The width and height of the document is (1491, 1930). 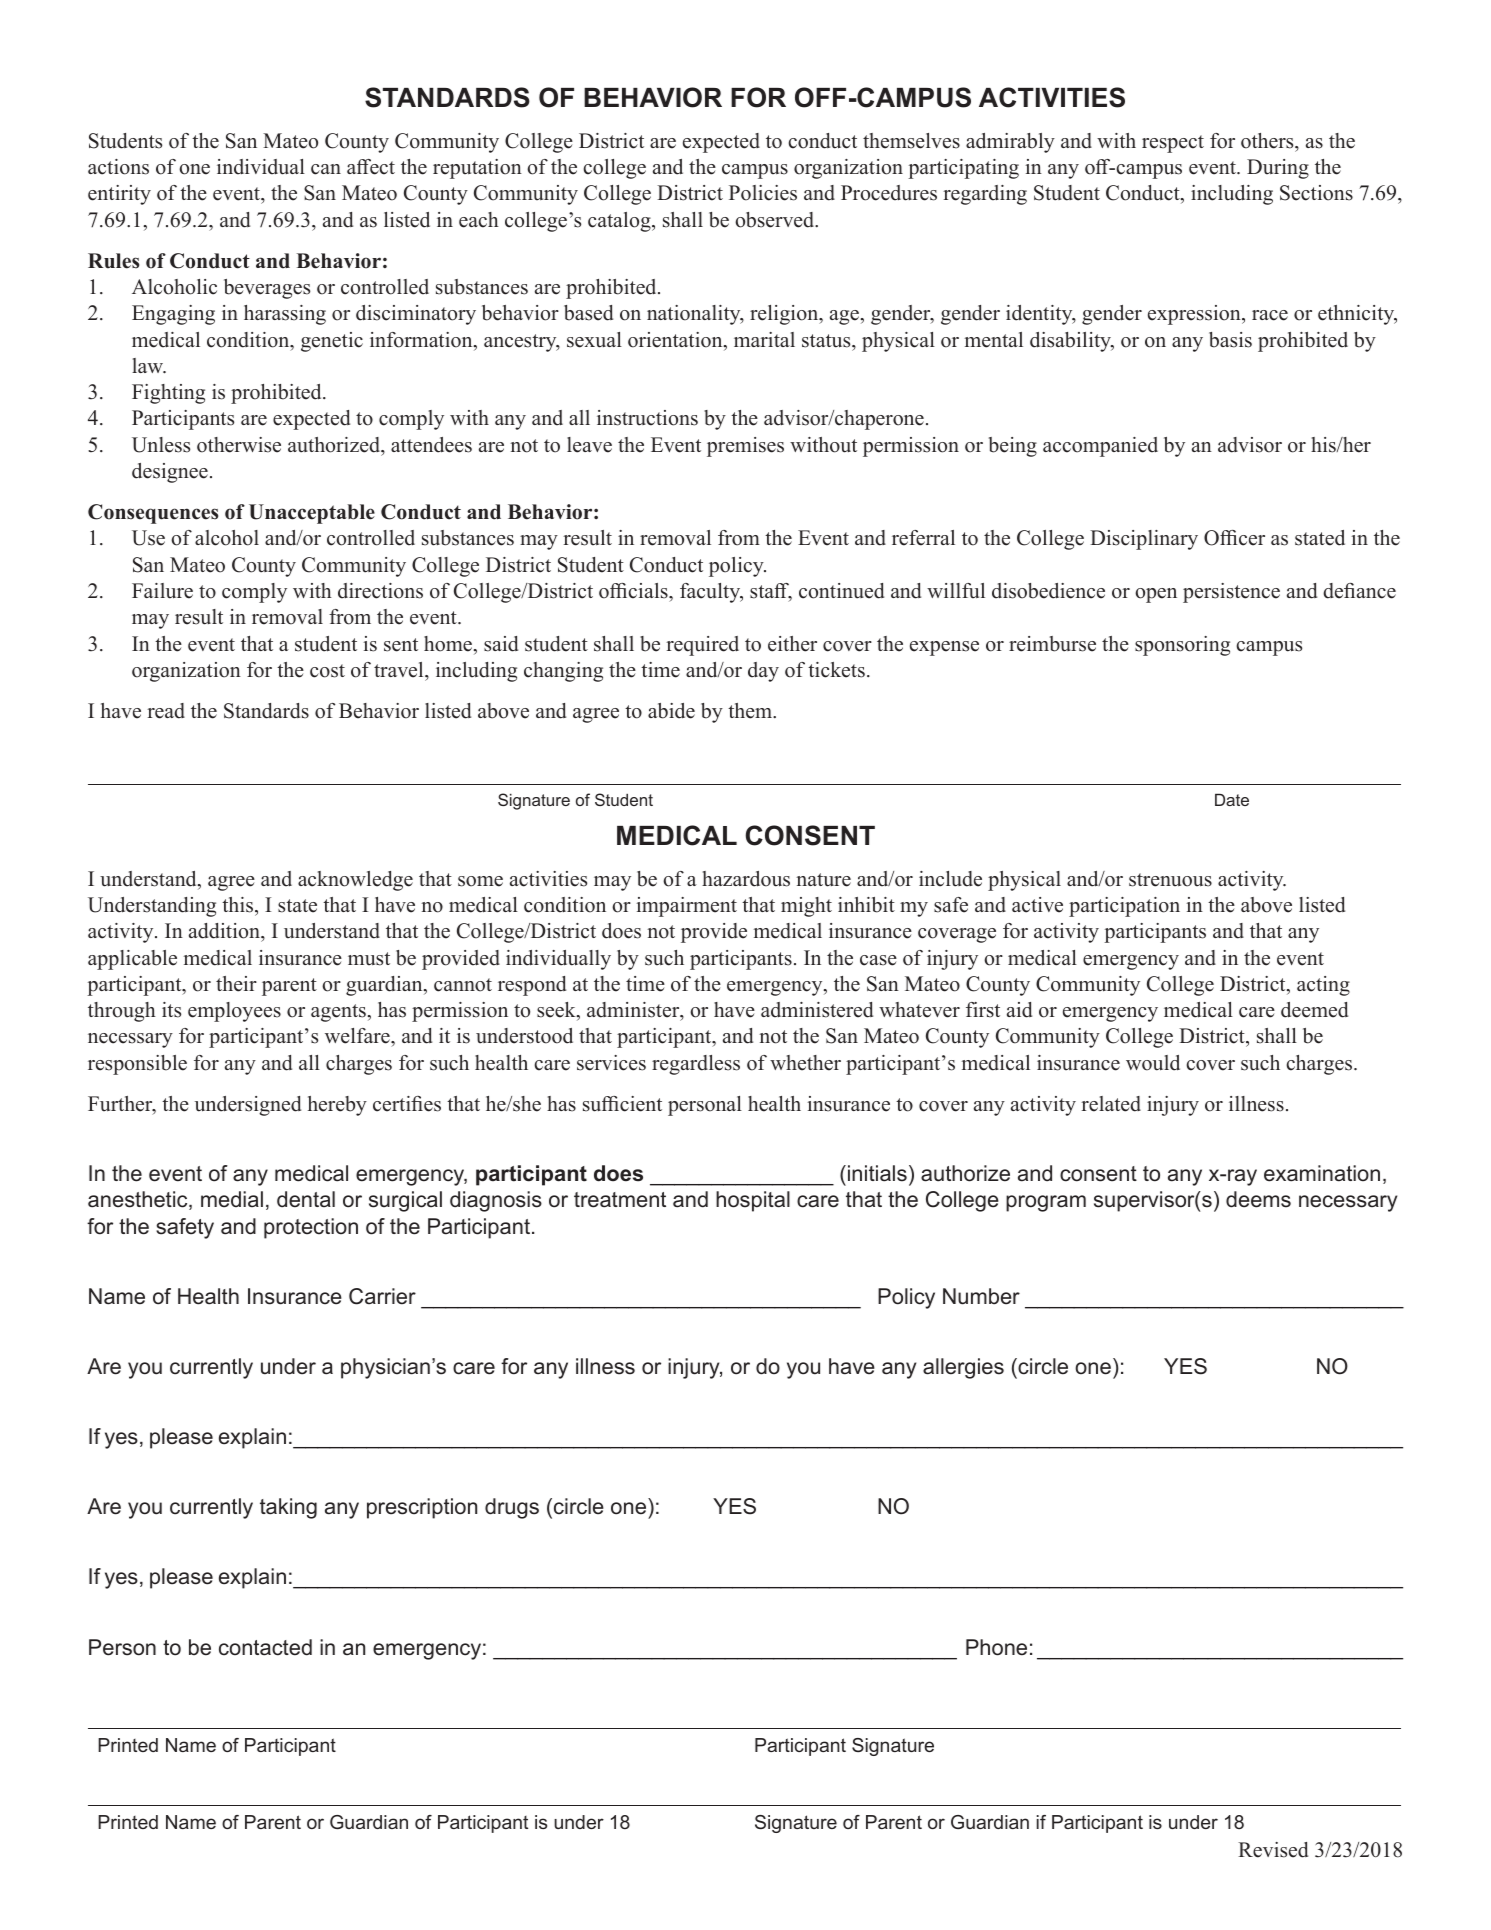 What do you see at coordinates (763, 193) in the document?
I see `Policies` at bounding box center [763, 193].
